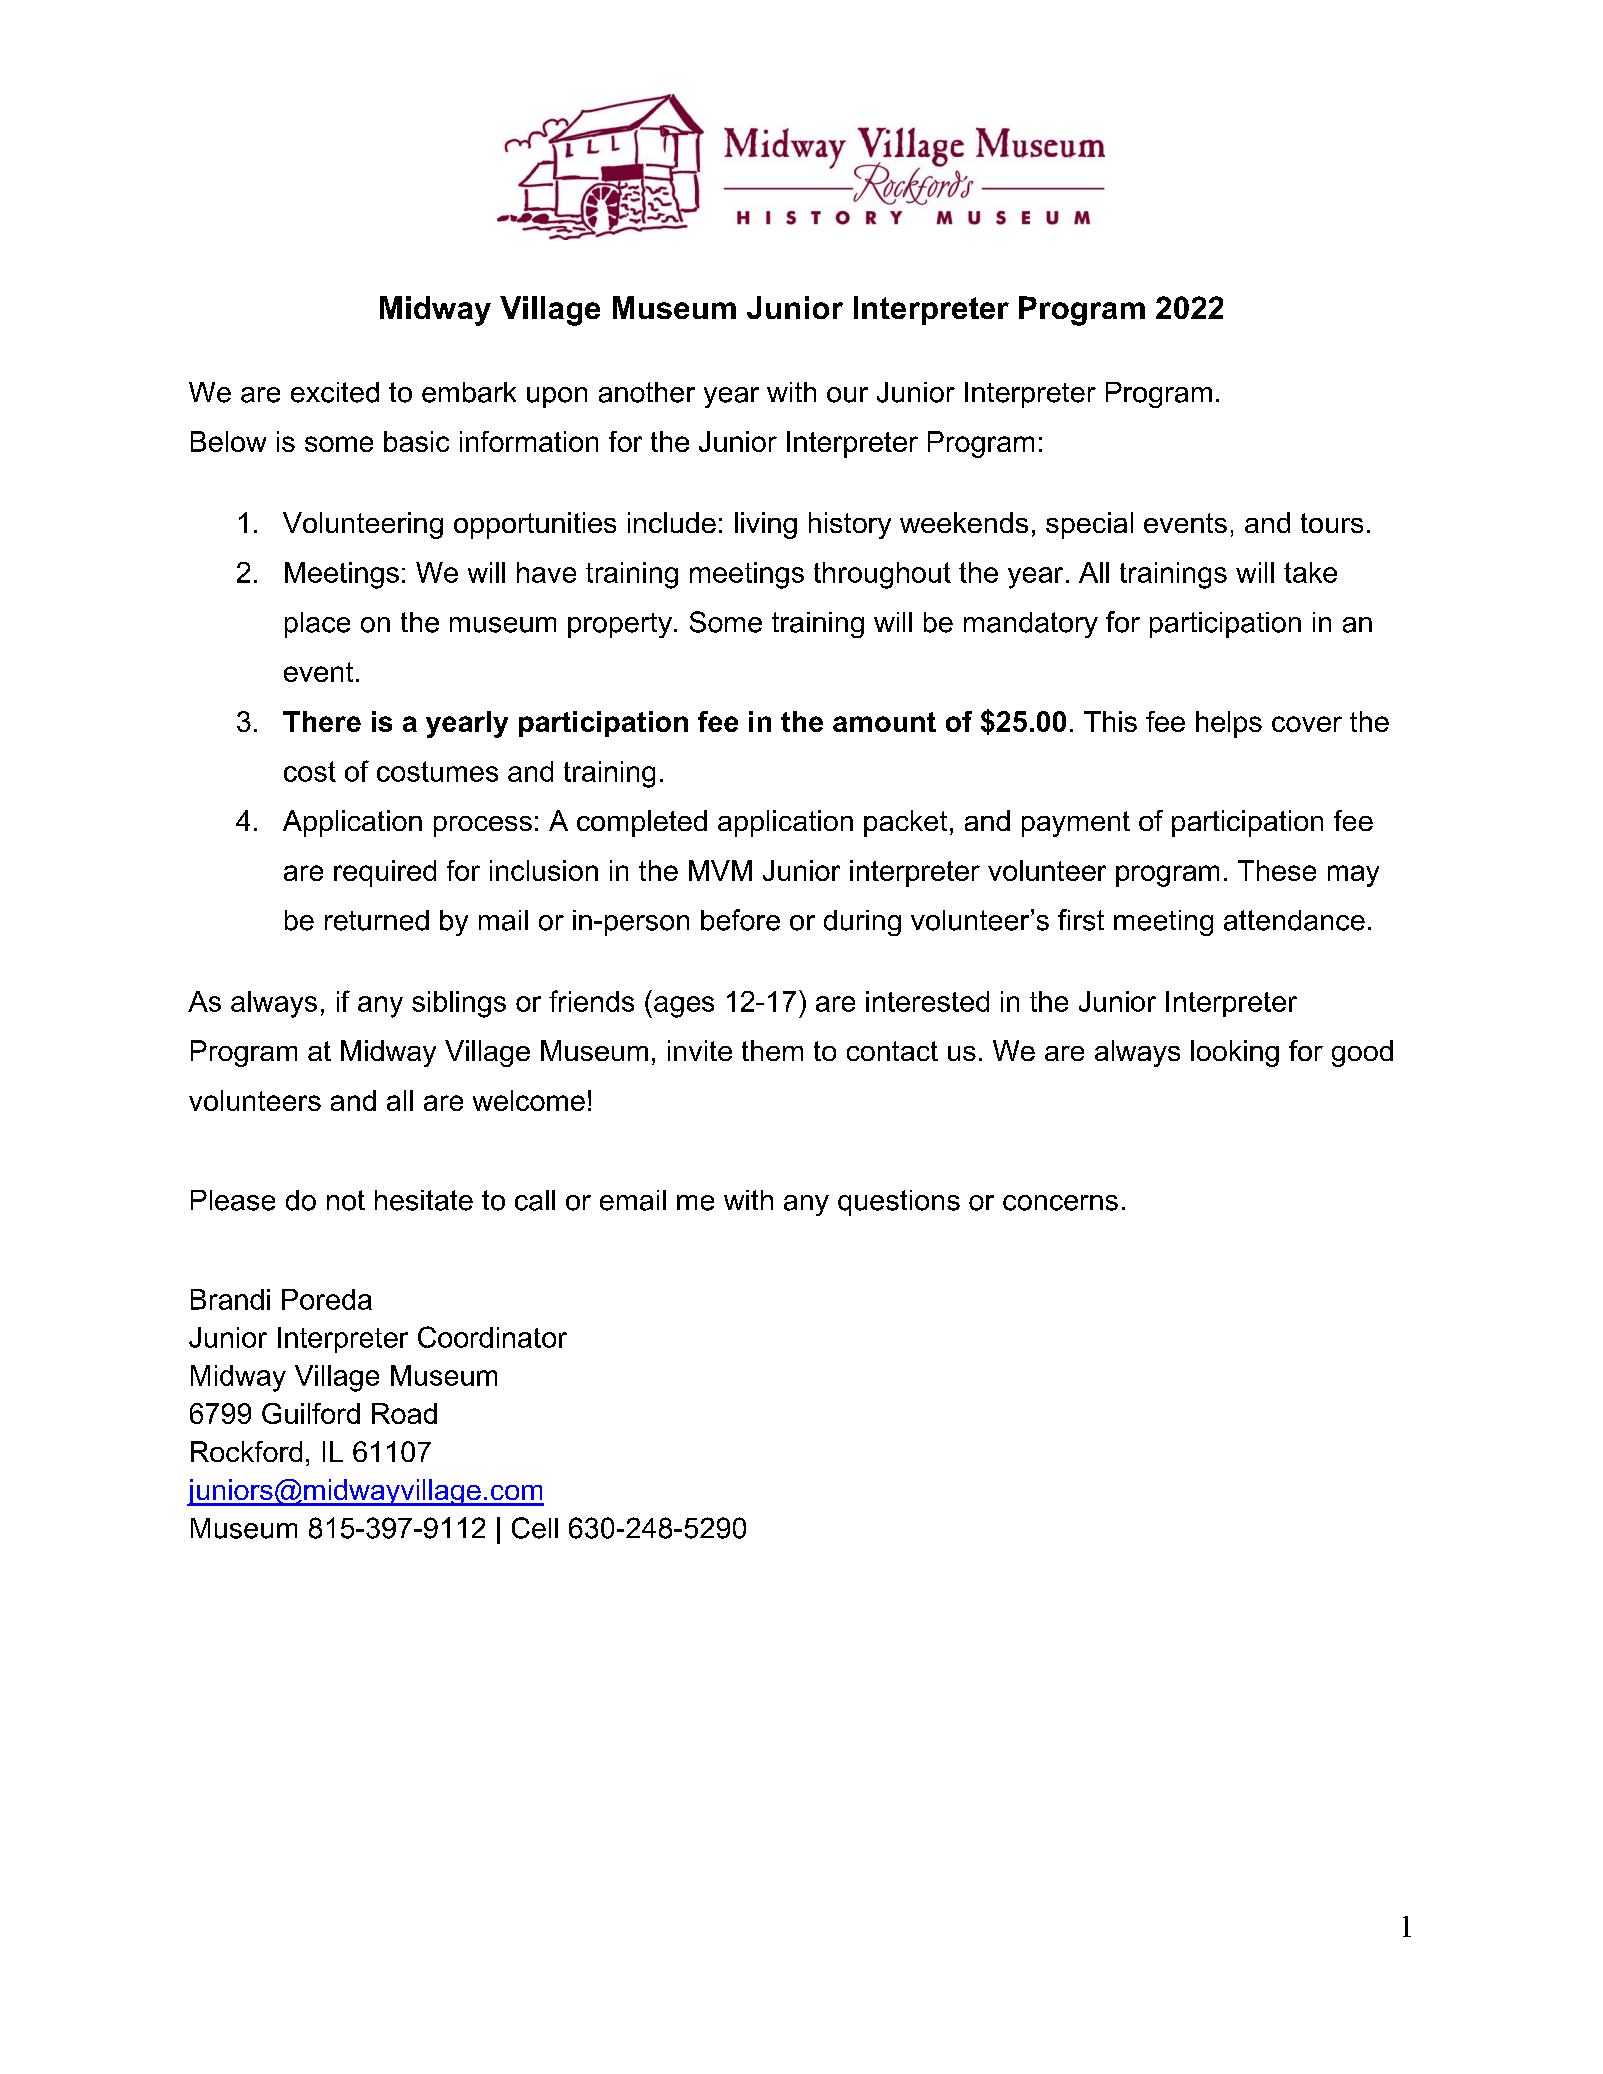 The width and height of the screenshot is (1603, 2074). I want to click on basic, so click(416, 441).
